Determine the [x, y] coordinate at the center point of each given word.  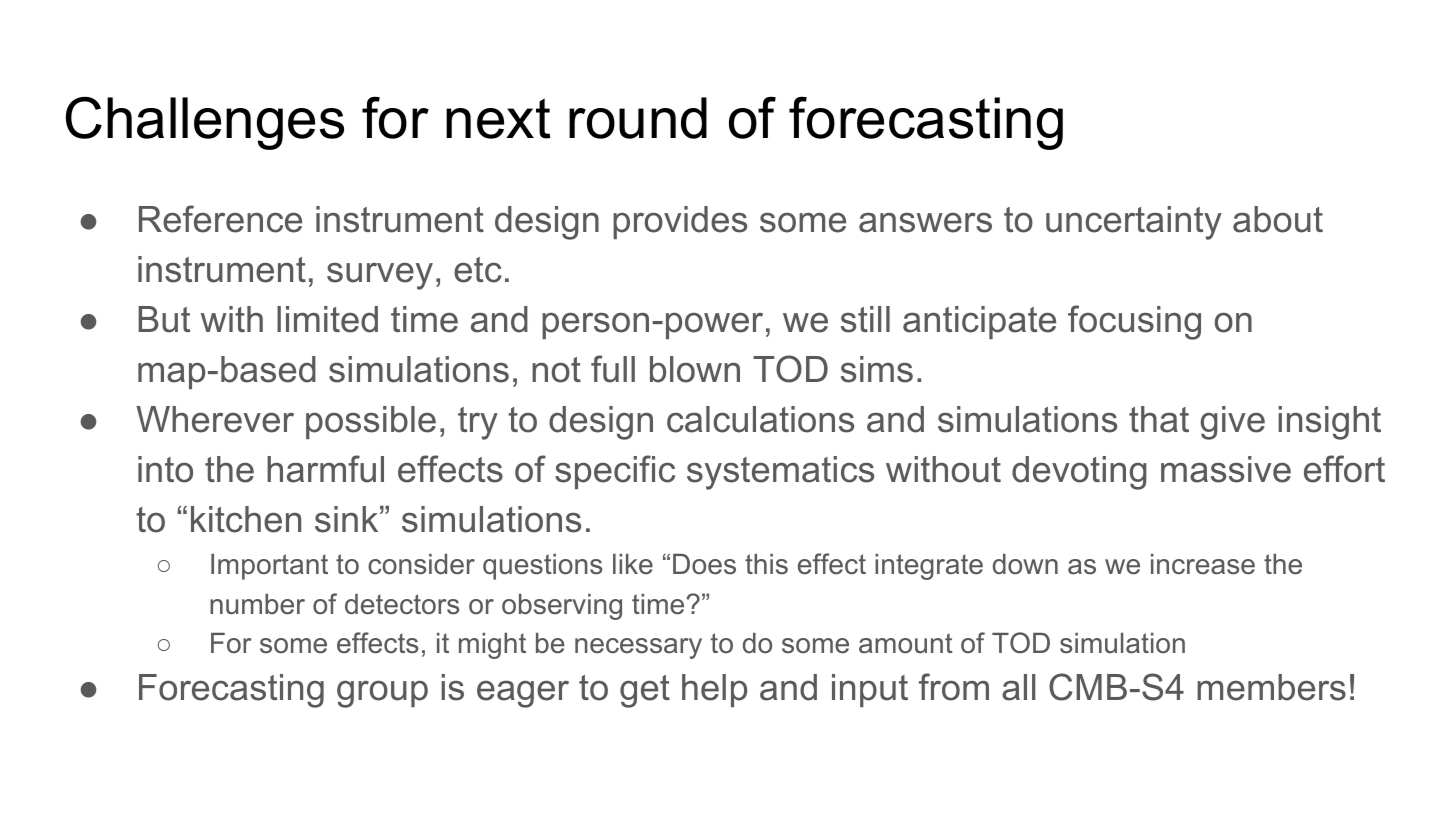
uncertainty [1134, 223]
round [638, 118]
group [382, 694]
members [1271, 687]
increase [1203, 564]
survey [380, 276]
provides [680, 222]
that [1159, 419]
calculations [760, 419]
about [1278, 219]
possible [371, 422]
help [714, 690]
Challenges [205, 123]
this [766, 564]
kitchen [246, 519]
